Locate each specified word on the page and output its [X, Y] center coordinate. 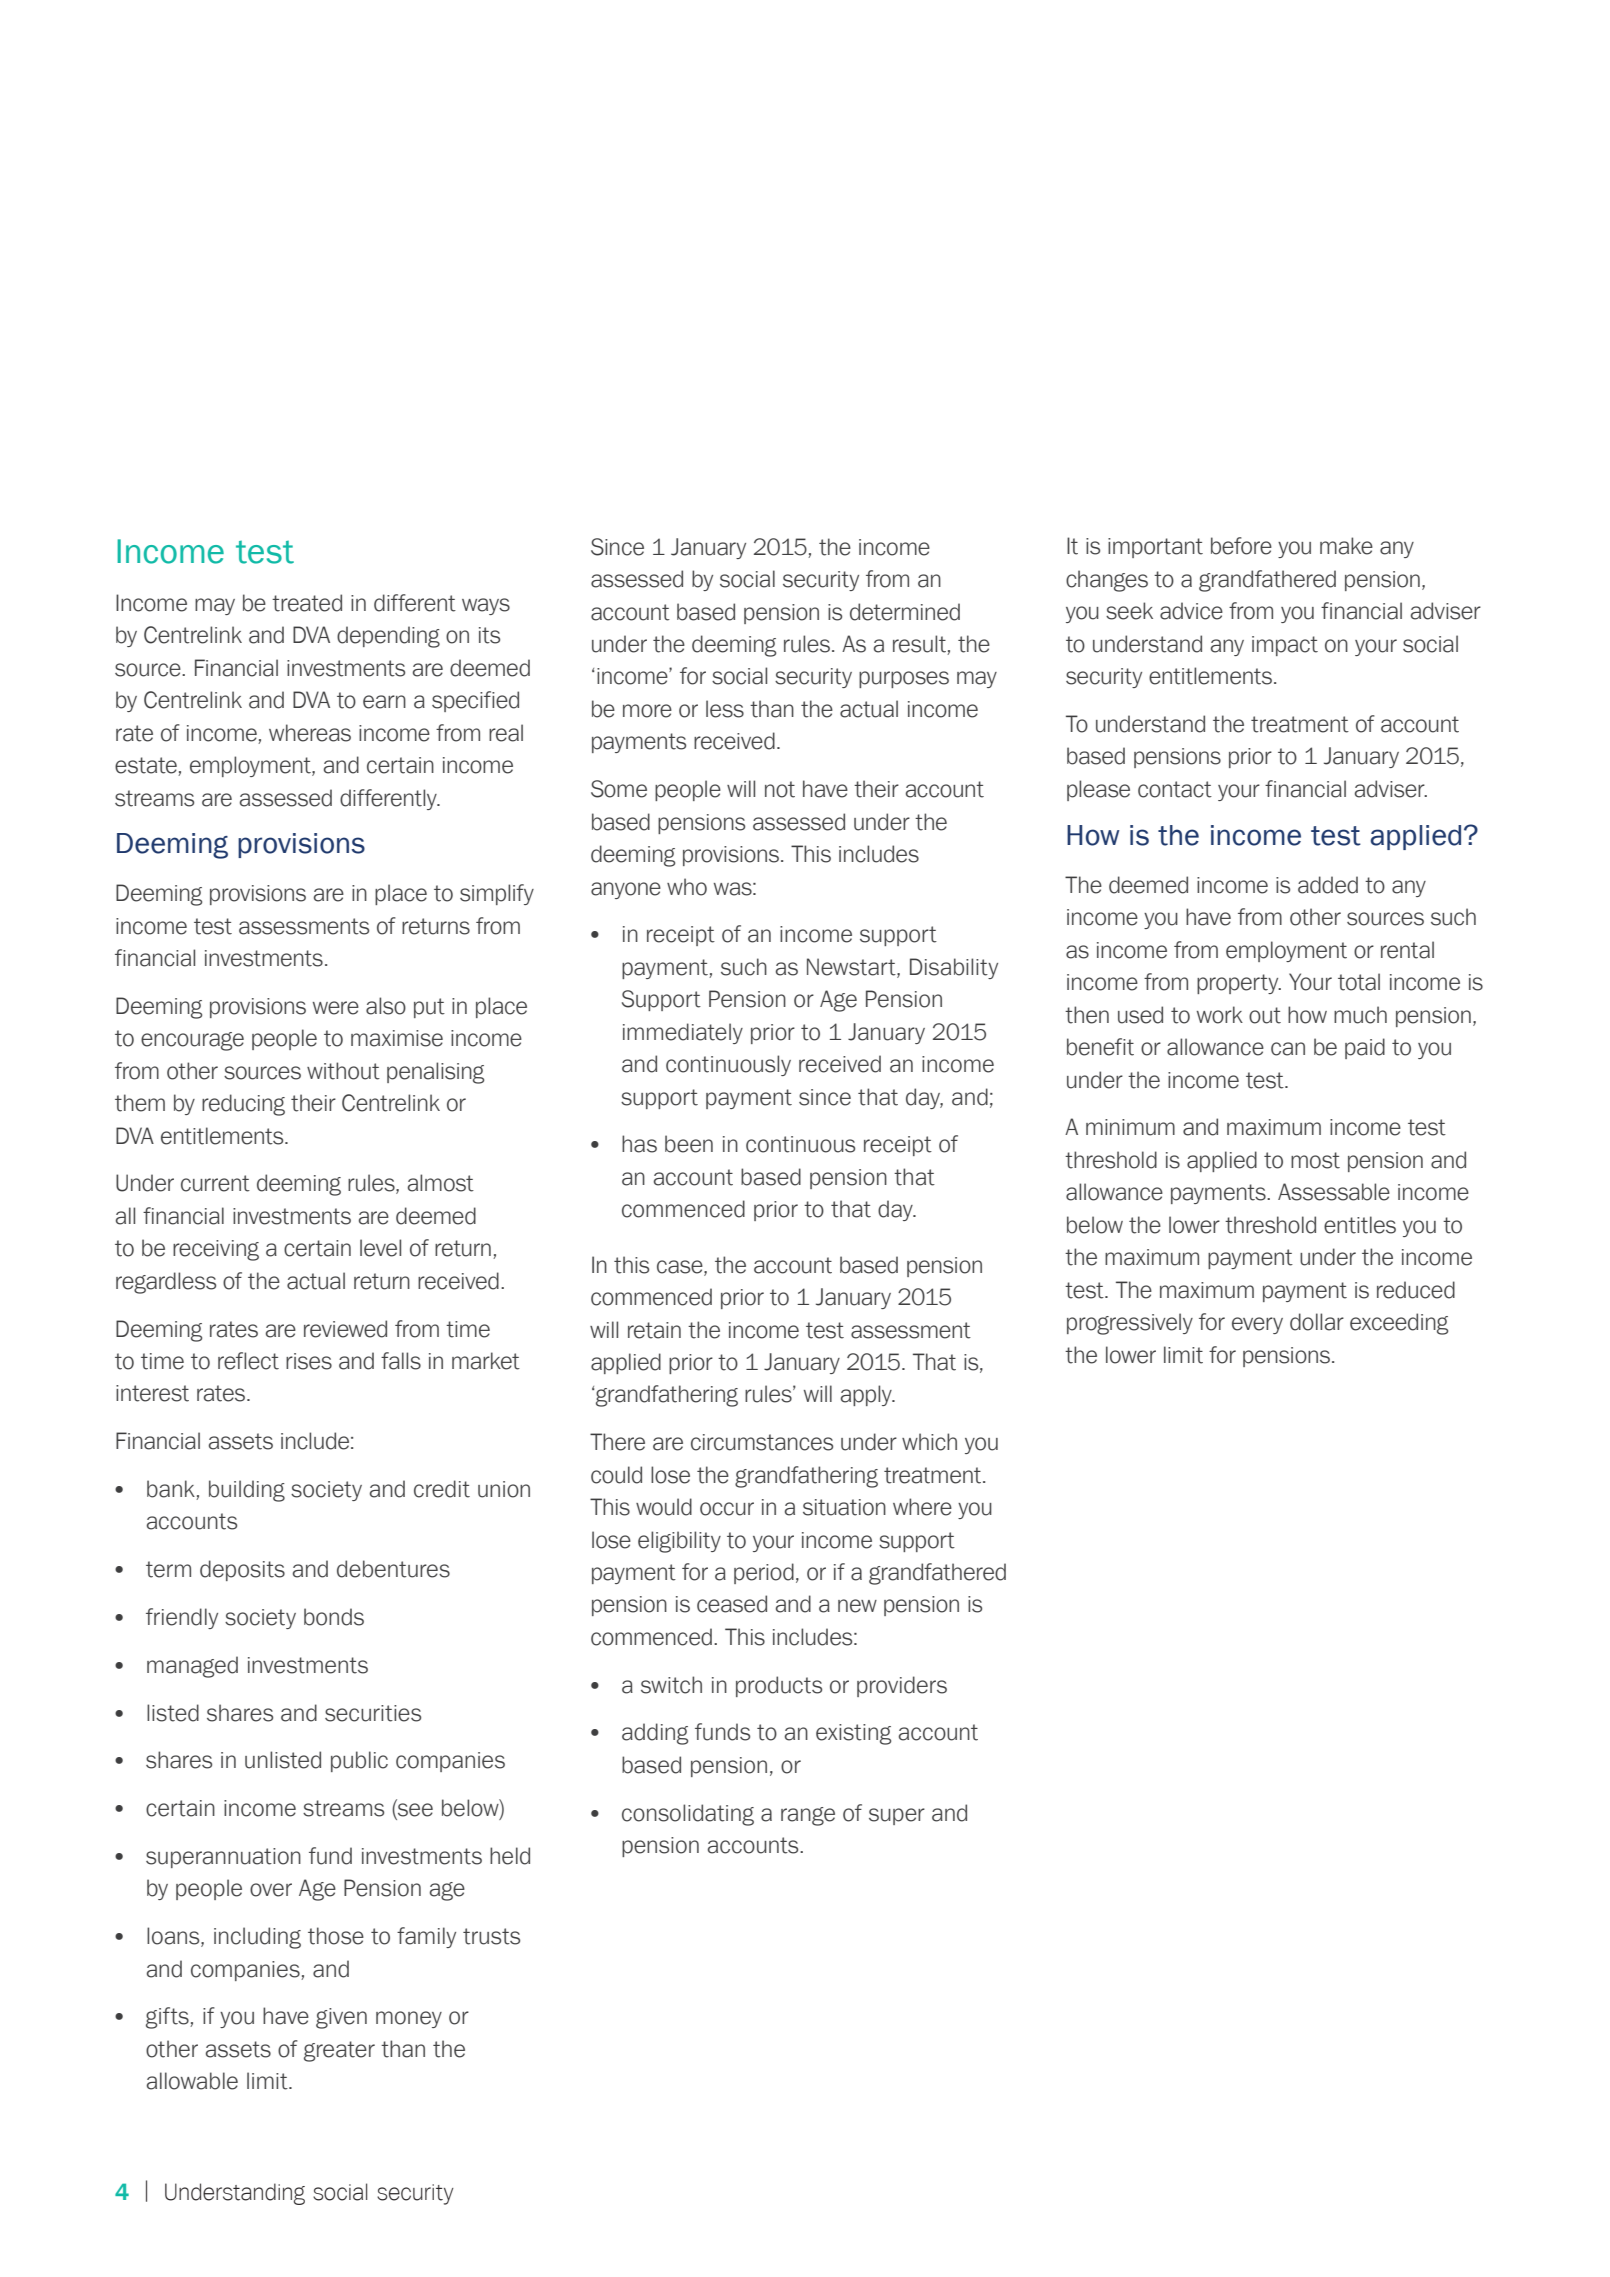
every [1257, 1325]
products [779, 1686]
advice [1191, 611]
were [336, 1008]
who [687, 887]
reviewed [345, 1329]
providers [902, 1686]
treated [307, 603]
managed [192, 1667]
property [1239, 984]
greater [339, 2051]
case [681, 1267]
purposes [904, 679]
